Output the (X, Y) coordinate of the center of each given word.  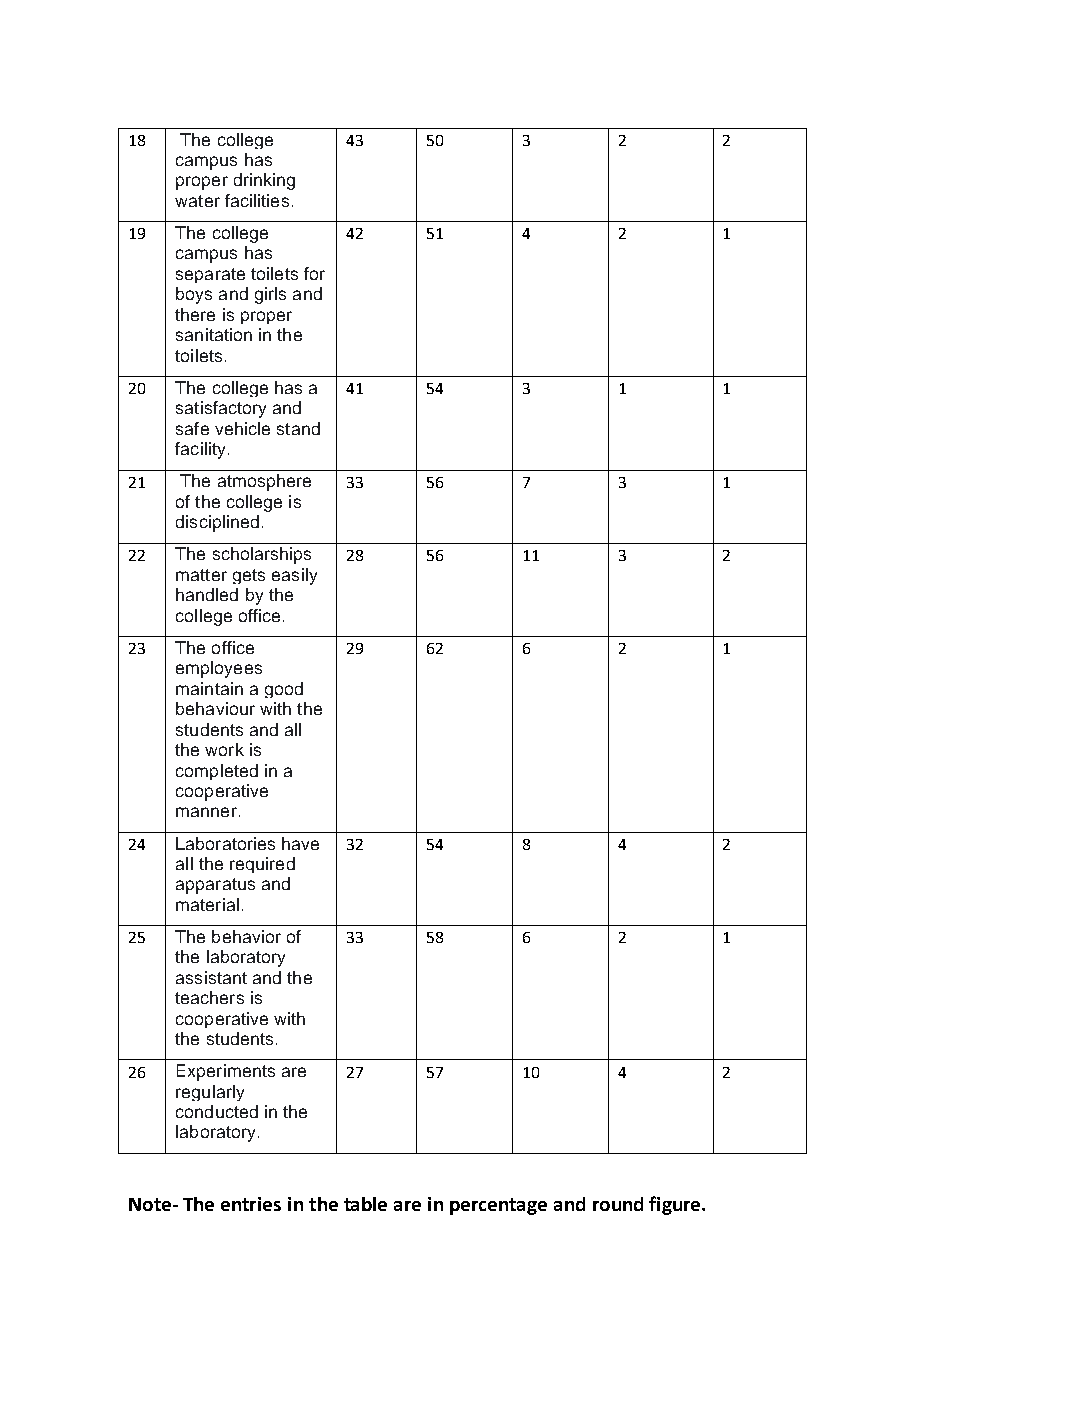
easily (294, 576)
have (300, 843)
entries (251, 1204)
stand (298, 428)
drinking (264, 181)
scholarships (262, 555)
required (262, 865)
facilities (257, 200)
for (314, 273)
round (618, 1204)
